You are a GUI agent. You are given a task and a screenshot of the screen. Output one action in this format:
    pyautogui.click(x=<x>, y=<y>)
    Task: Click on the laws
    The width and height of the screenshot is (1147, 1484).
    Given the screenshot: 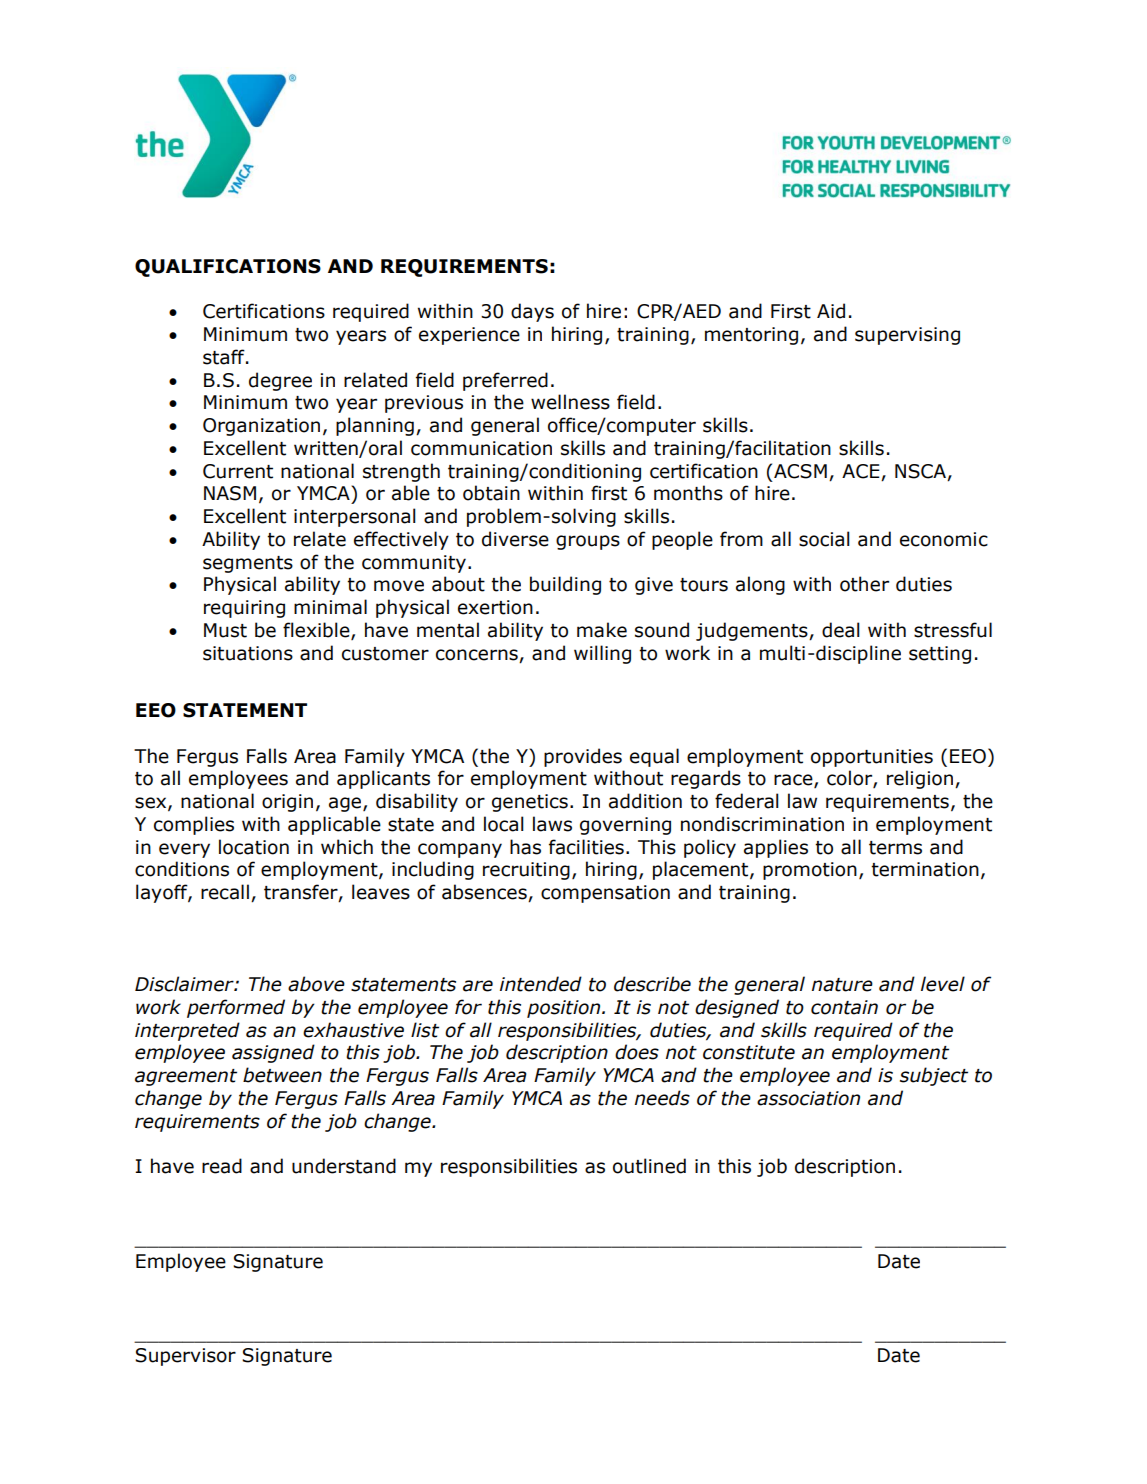 What is the action you would take?
    pyautogui.click(x=552, y=824)
